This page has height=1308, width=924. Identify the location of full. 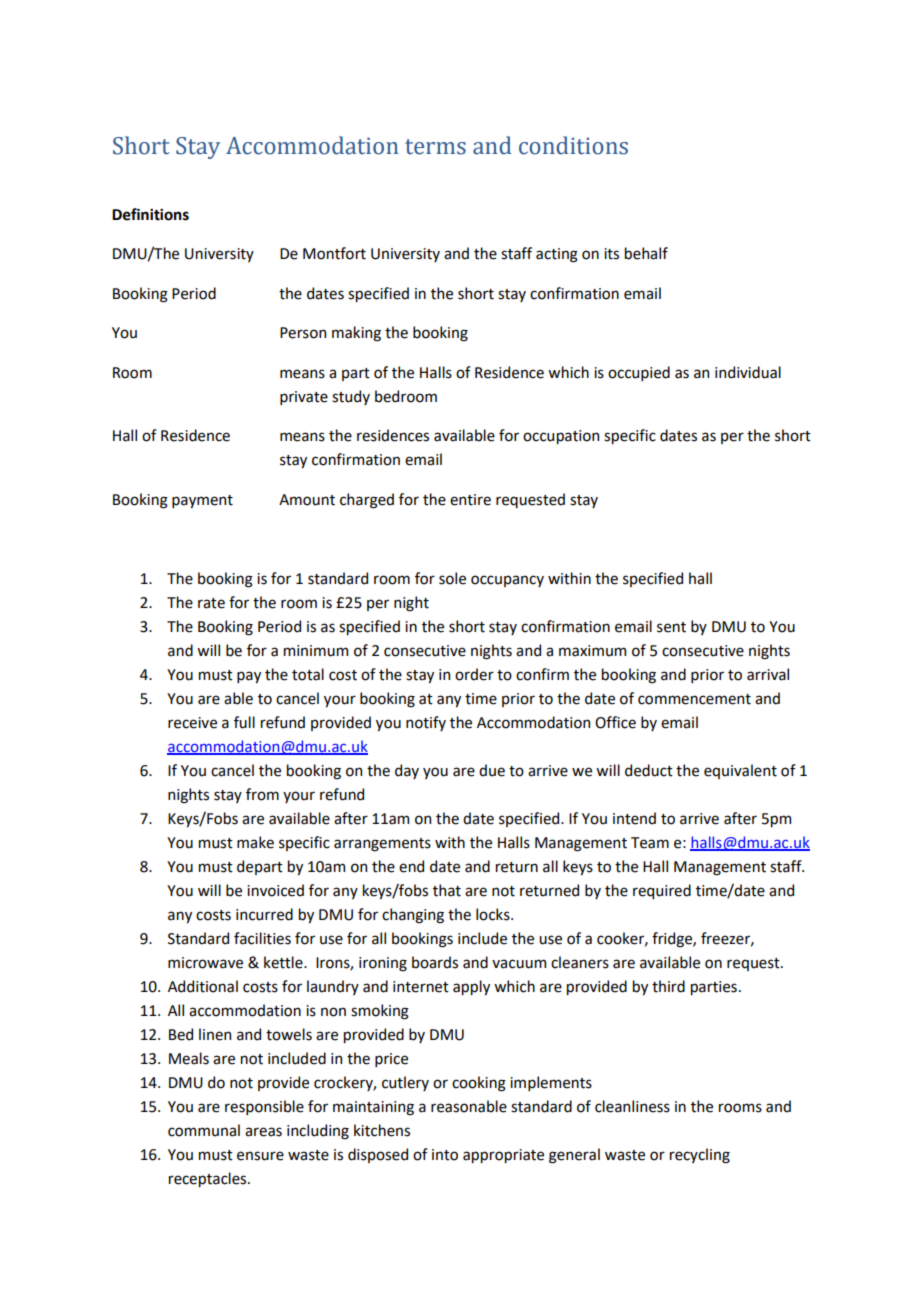
(244, 722).
